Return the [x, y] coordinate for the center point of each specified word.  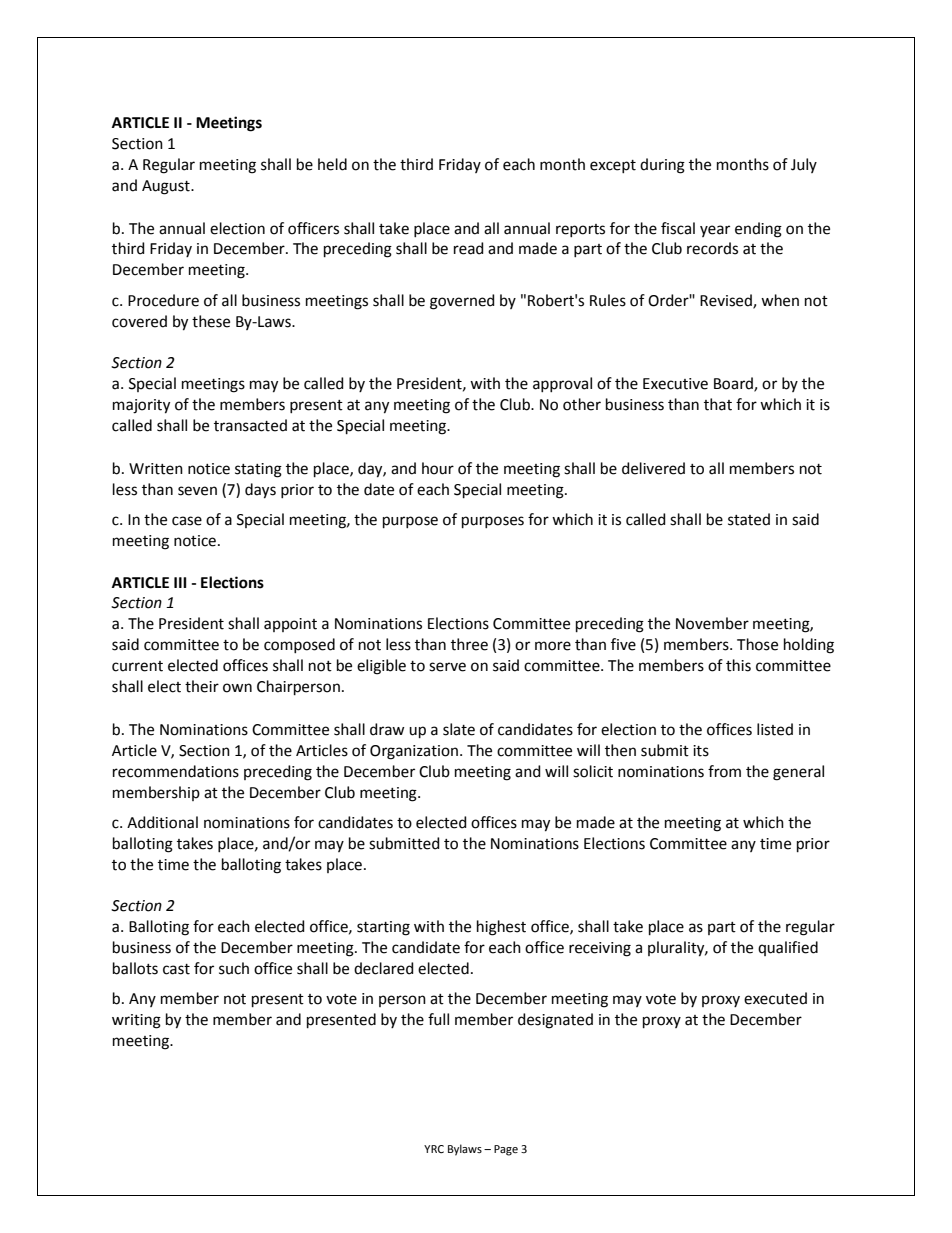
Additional [162, 822]
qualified [788, 948]
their [202, 686]
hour [438, 468]
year [715, 231]
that [718, 404]
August [167, 187]
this [738, 665]
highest [501, 928]
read [469, 248]
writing [136, 1021]
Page [506, 1150]
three [469, 644]
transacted [250, 425]
